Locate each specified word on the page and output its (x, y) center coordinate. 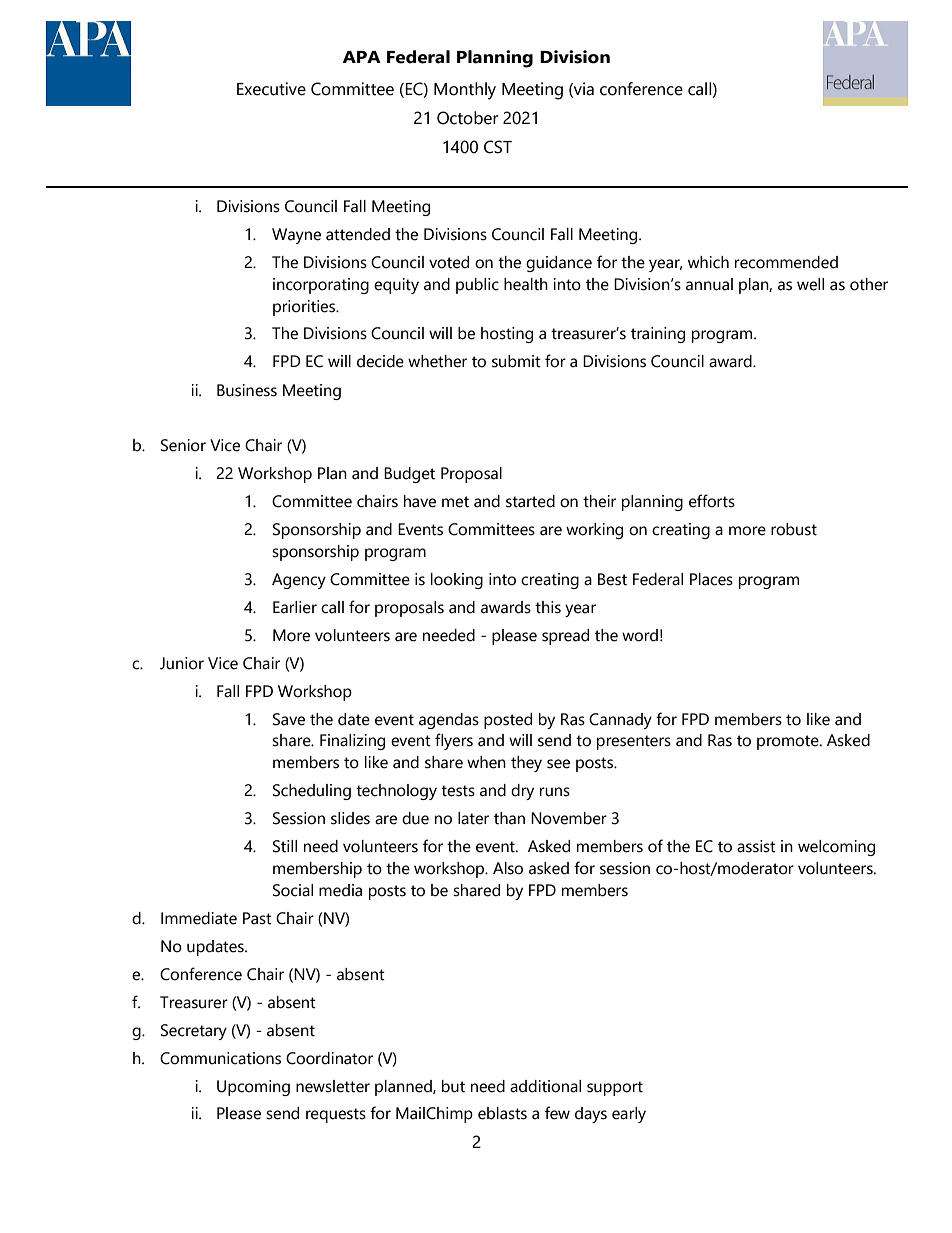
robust (794, 529)
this (548, 607)
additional (545, 1086)
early (629, 1115)
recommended (786, 262)
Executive (271, 89)
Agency (299, 581)
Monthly (465, 91)
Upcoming (253, 1088)
